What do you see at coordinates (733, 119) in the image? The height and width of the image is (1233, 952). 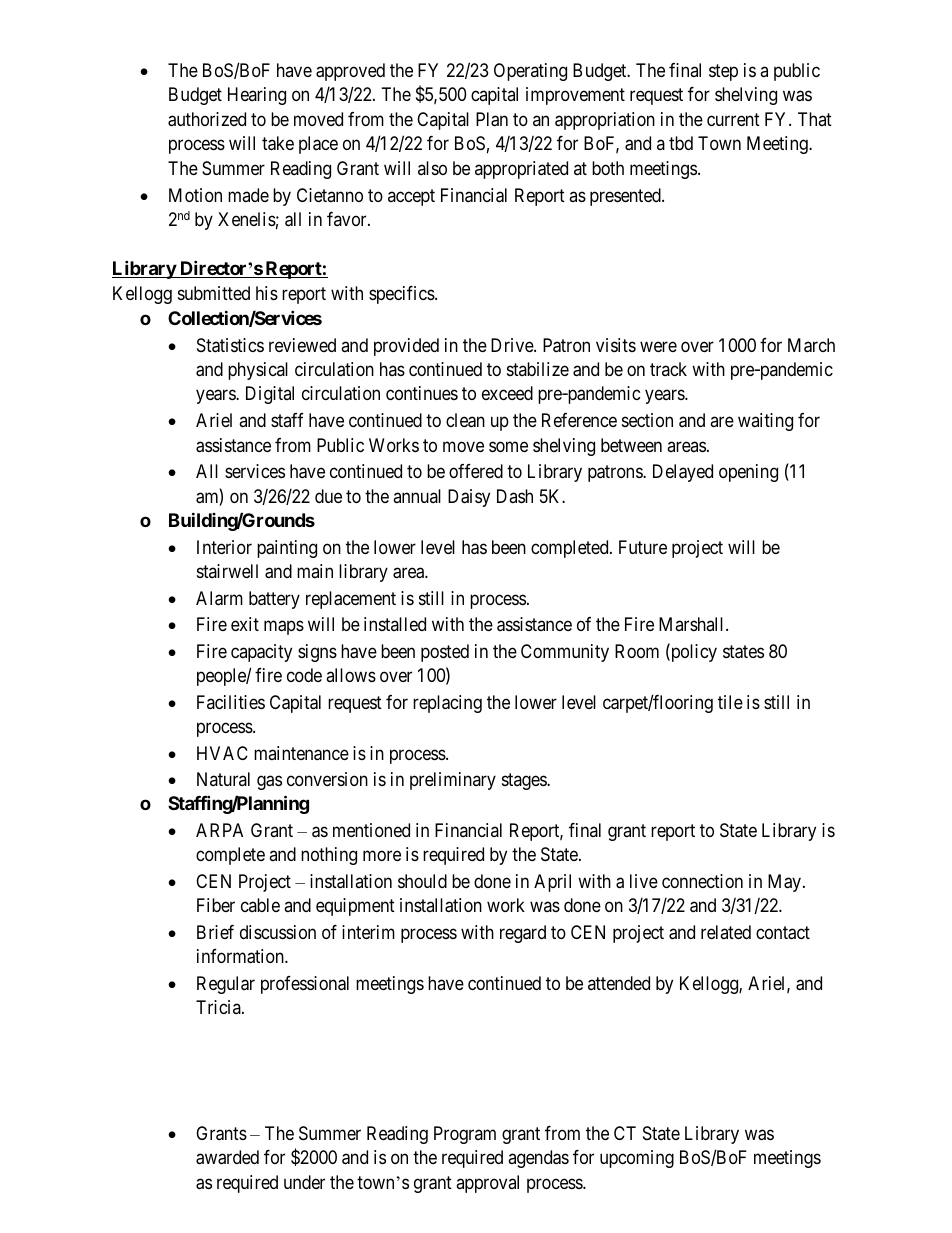 I see `current` at bounding box center [733, 119].
